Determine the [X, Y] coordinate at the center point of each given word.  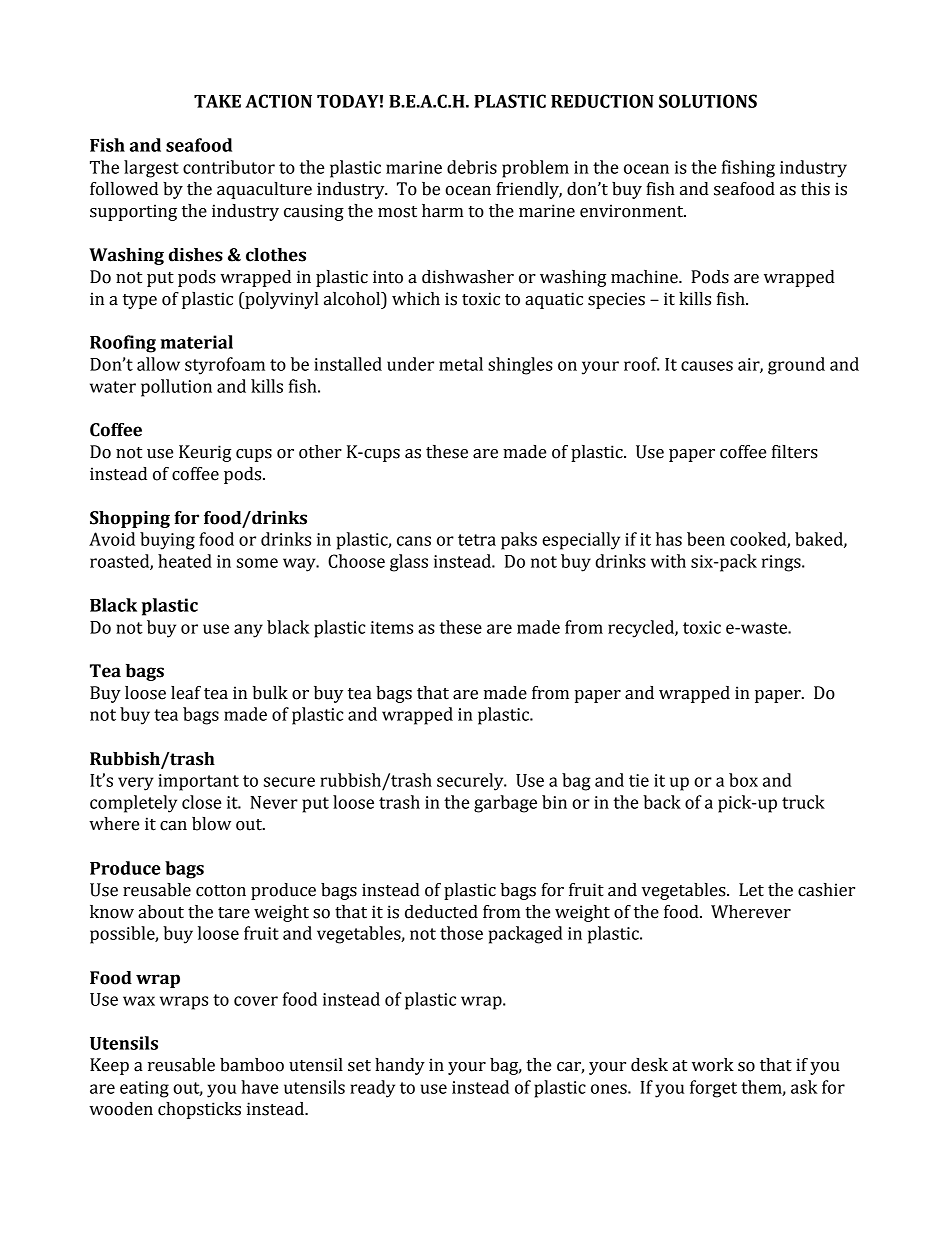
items [392, 627]
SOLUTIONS [708, 101]
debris [472, 167]
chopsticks [199, 1110]
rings [782, 563]
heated [185, 561]
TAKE [217, 101]
